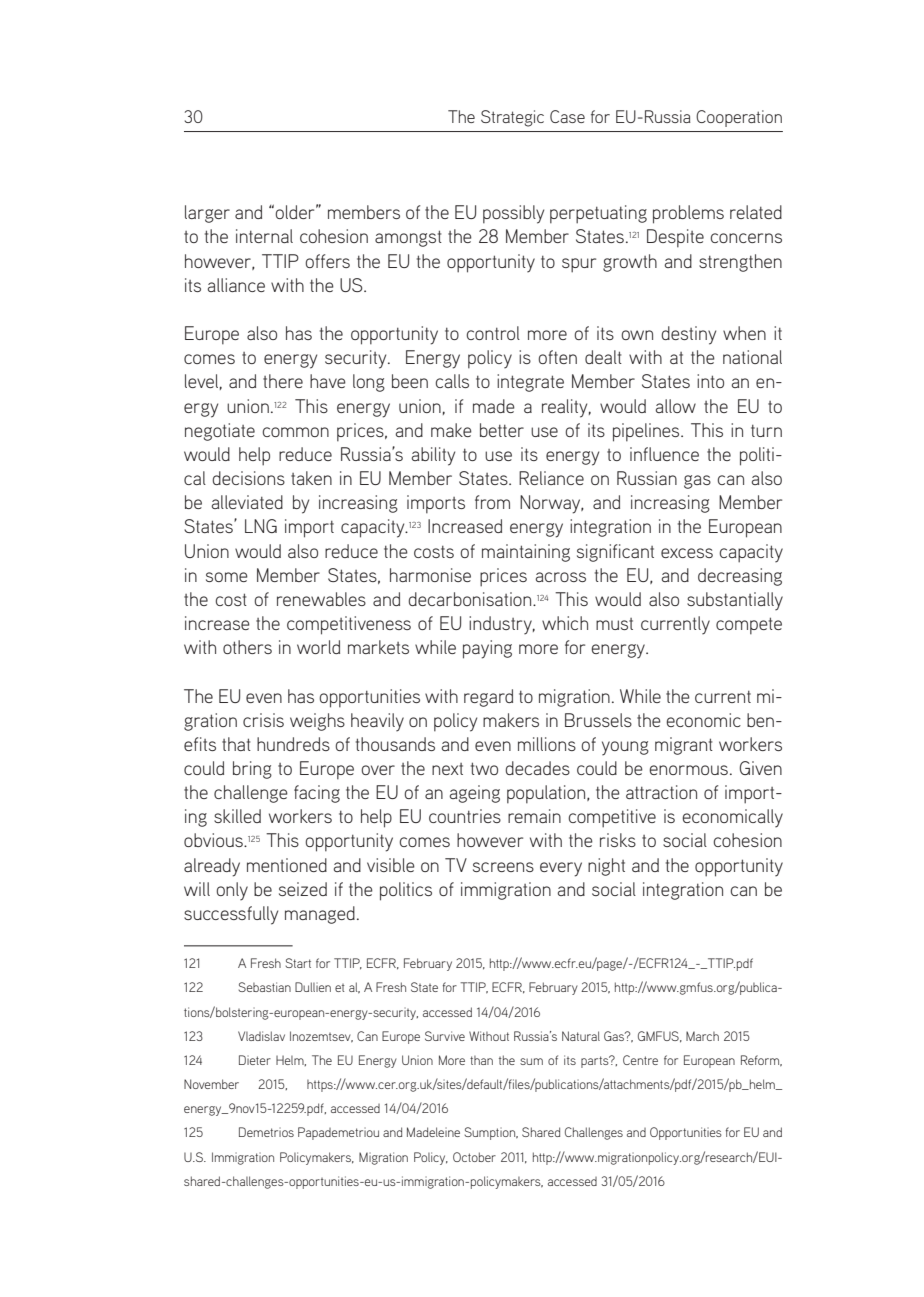  What do you see at coordinates (474, 1157) in the screenshot?
I see `October` at bounding box center [474, 1157].
